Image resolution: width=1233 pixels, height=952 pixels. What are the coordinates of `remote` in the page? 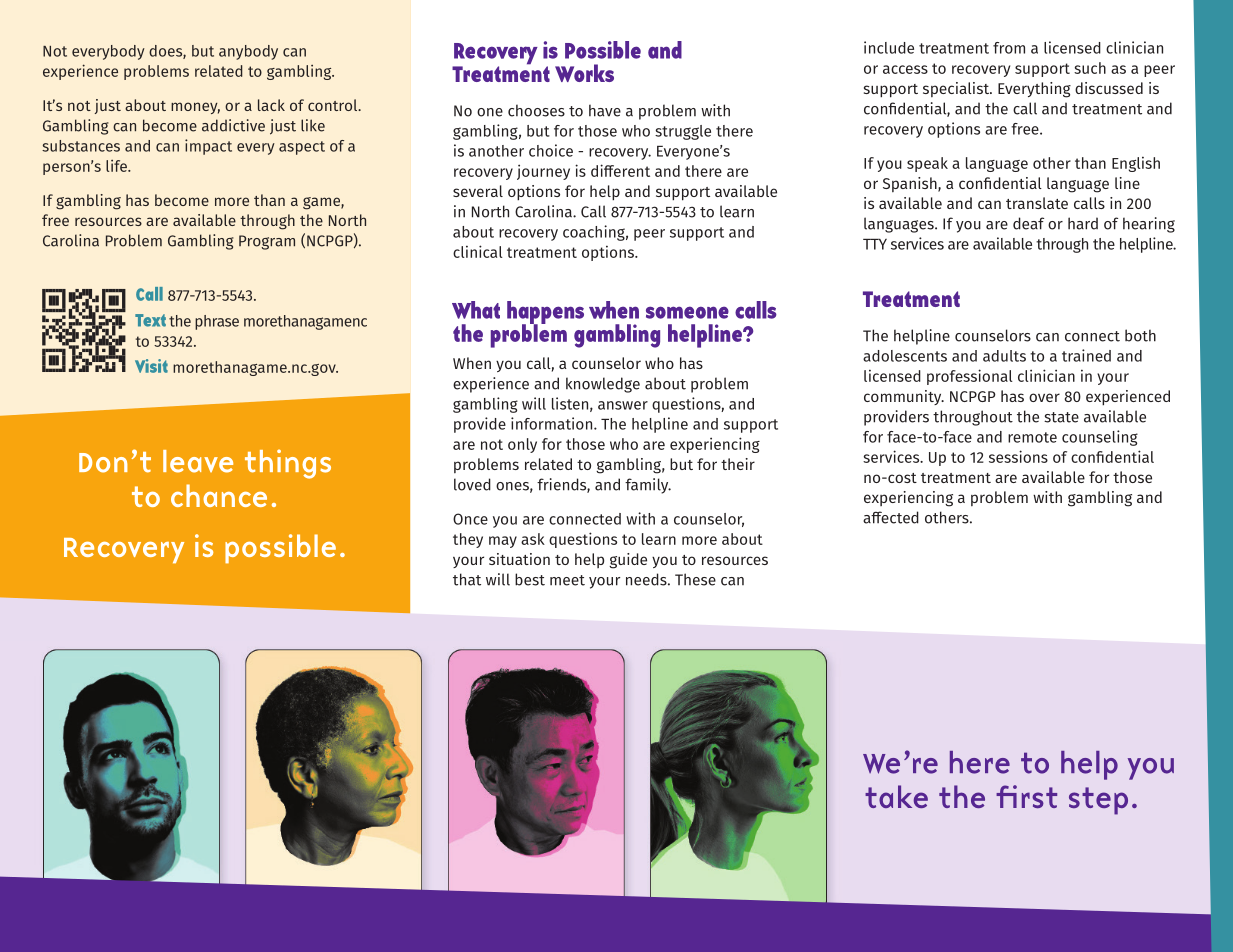 It's located at (1032, 437).
